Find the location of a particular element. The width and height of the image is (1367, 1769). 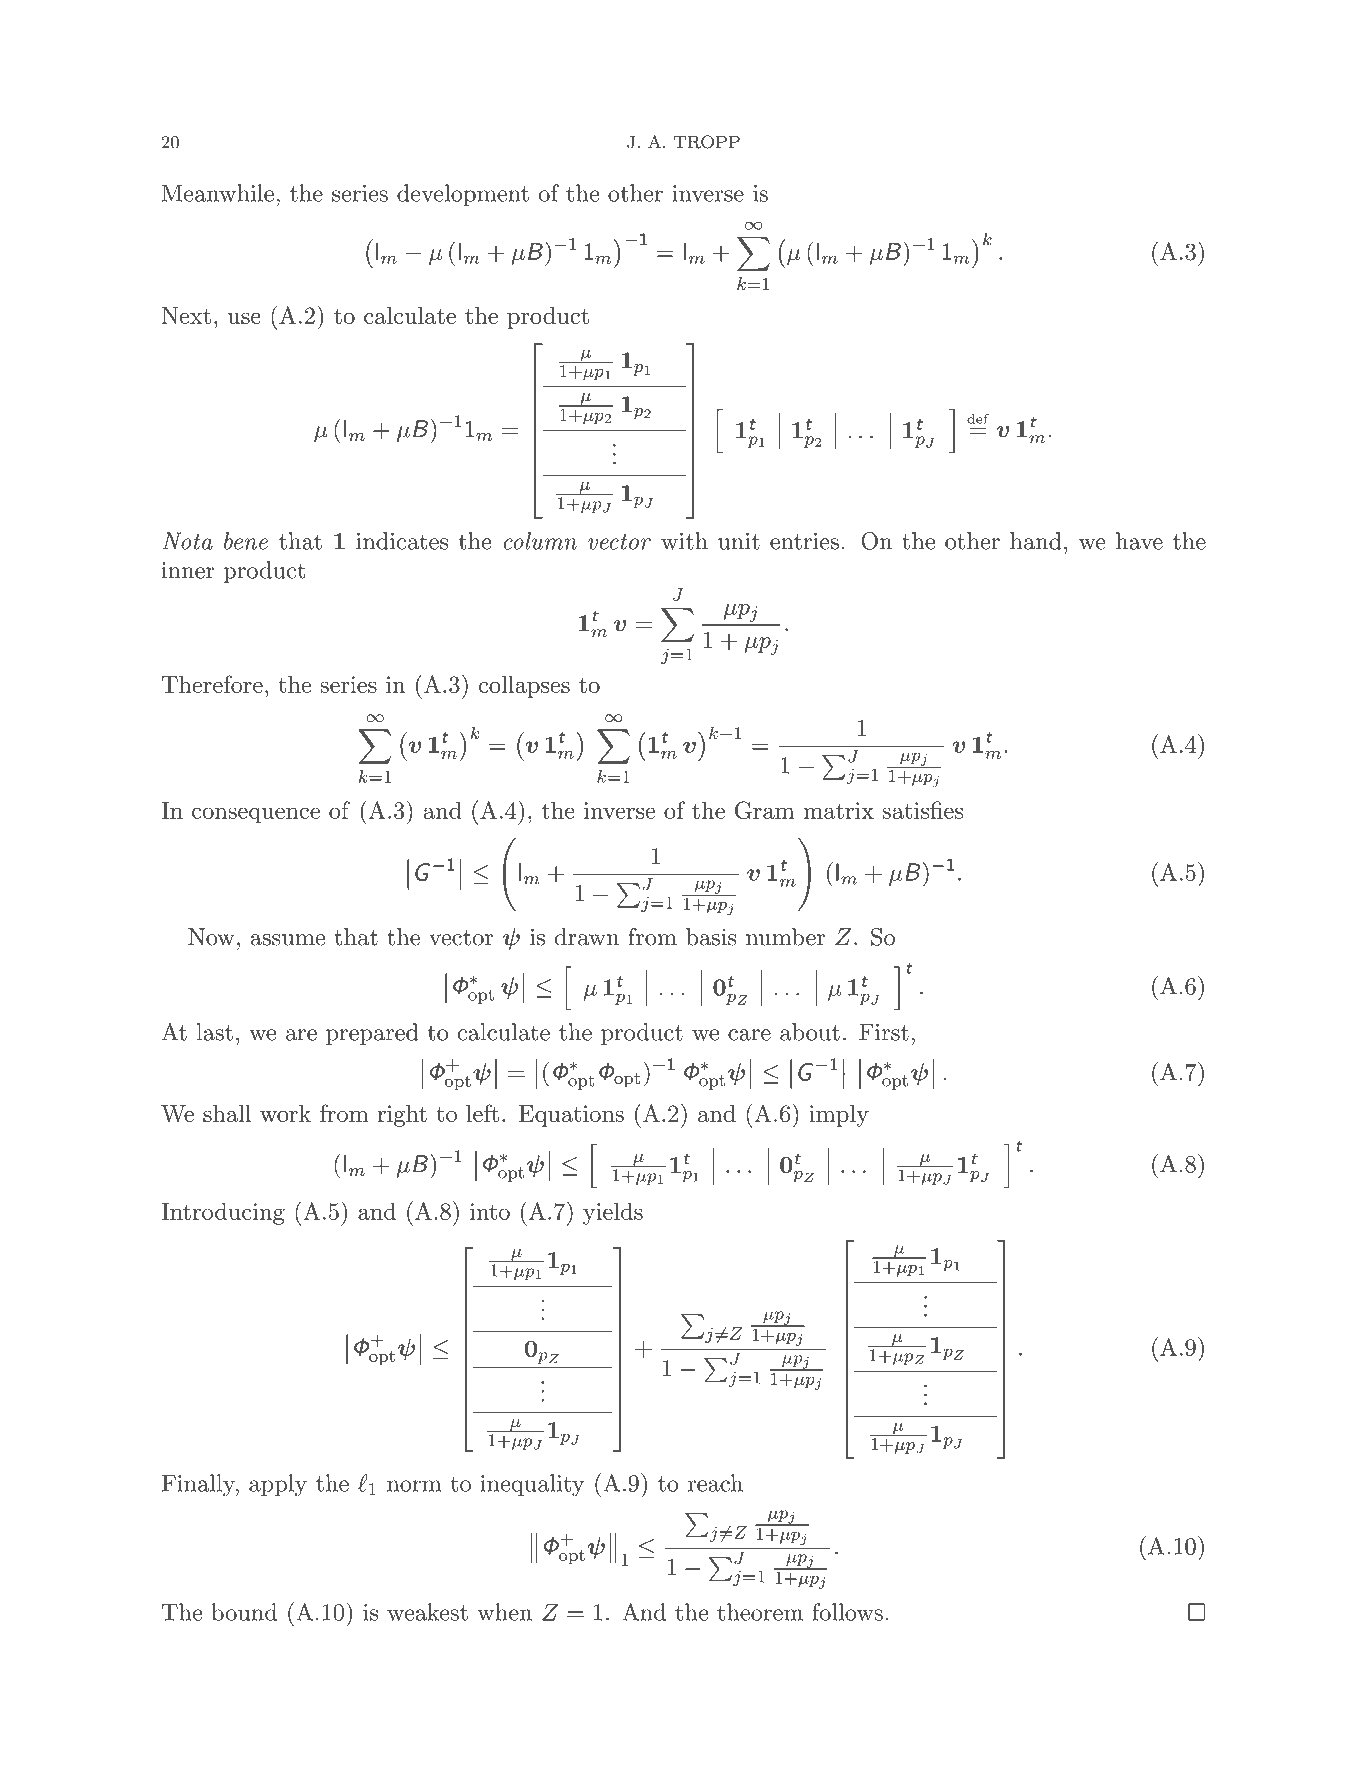

bound is located at coordinates (244, 1612).
